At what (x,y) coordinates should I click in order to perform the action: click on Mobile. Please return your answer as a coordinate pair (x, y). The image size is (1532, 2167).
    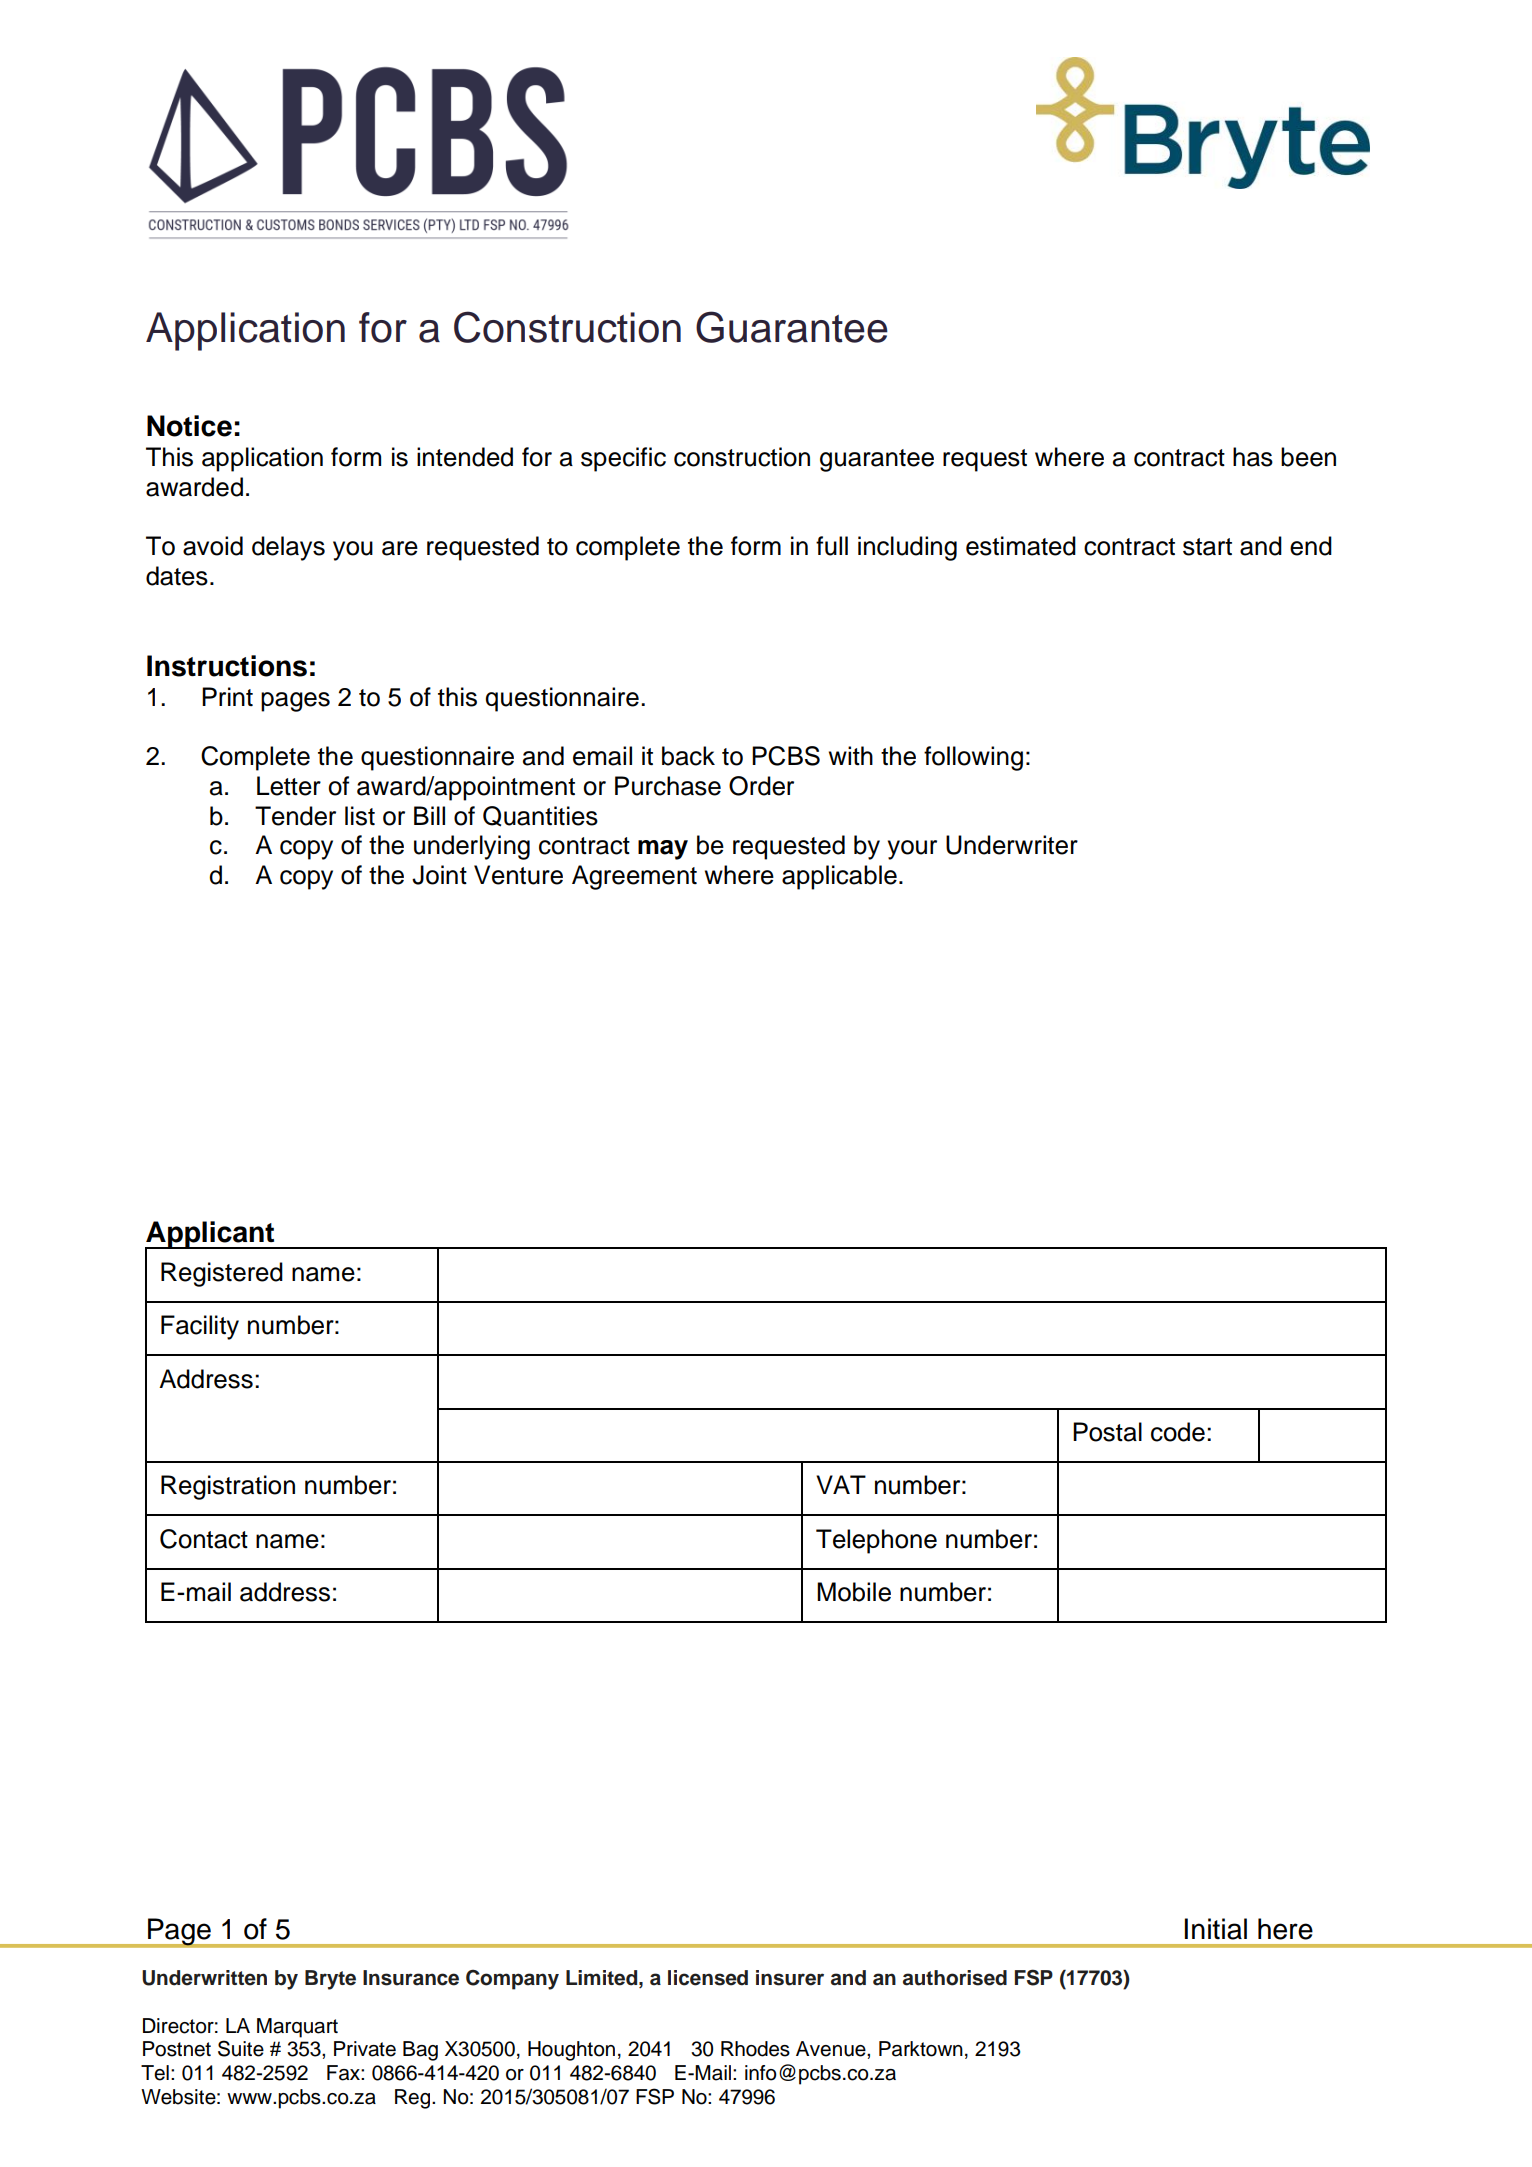
    Looking at the image, I should click on (854, 1592).
